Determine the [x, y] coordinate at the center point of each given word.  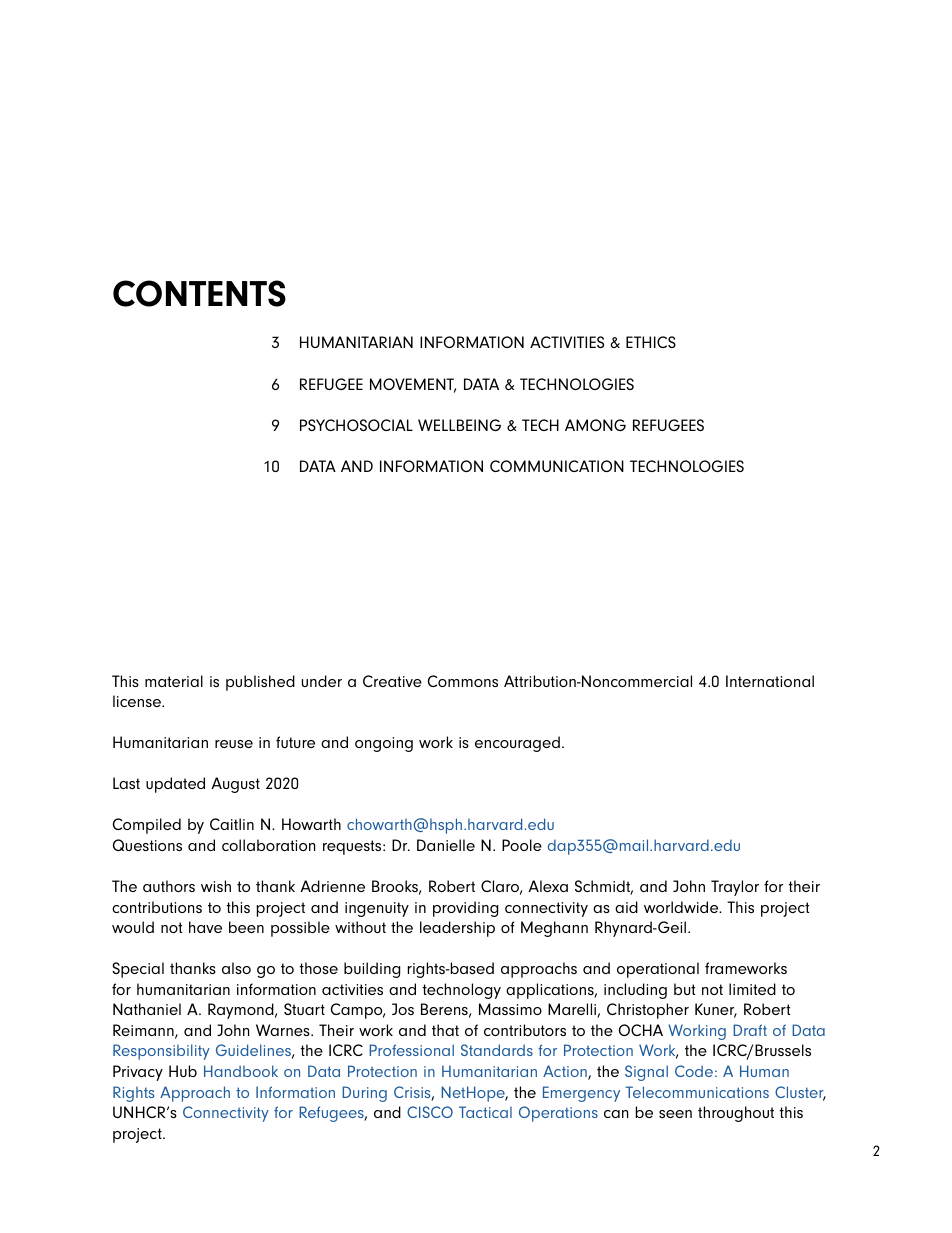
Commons [462, 681]
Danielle [446, 845]
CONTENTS [199, 293]
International [770, 681]
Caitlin [232, 824]
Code [694, 1071]
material [174, 681]
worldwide [682, 907]
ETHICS [651, 342]
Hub [183, 1071]
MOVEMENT [413, 385]
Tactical [485, 1112]
